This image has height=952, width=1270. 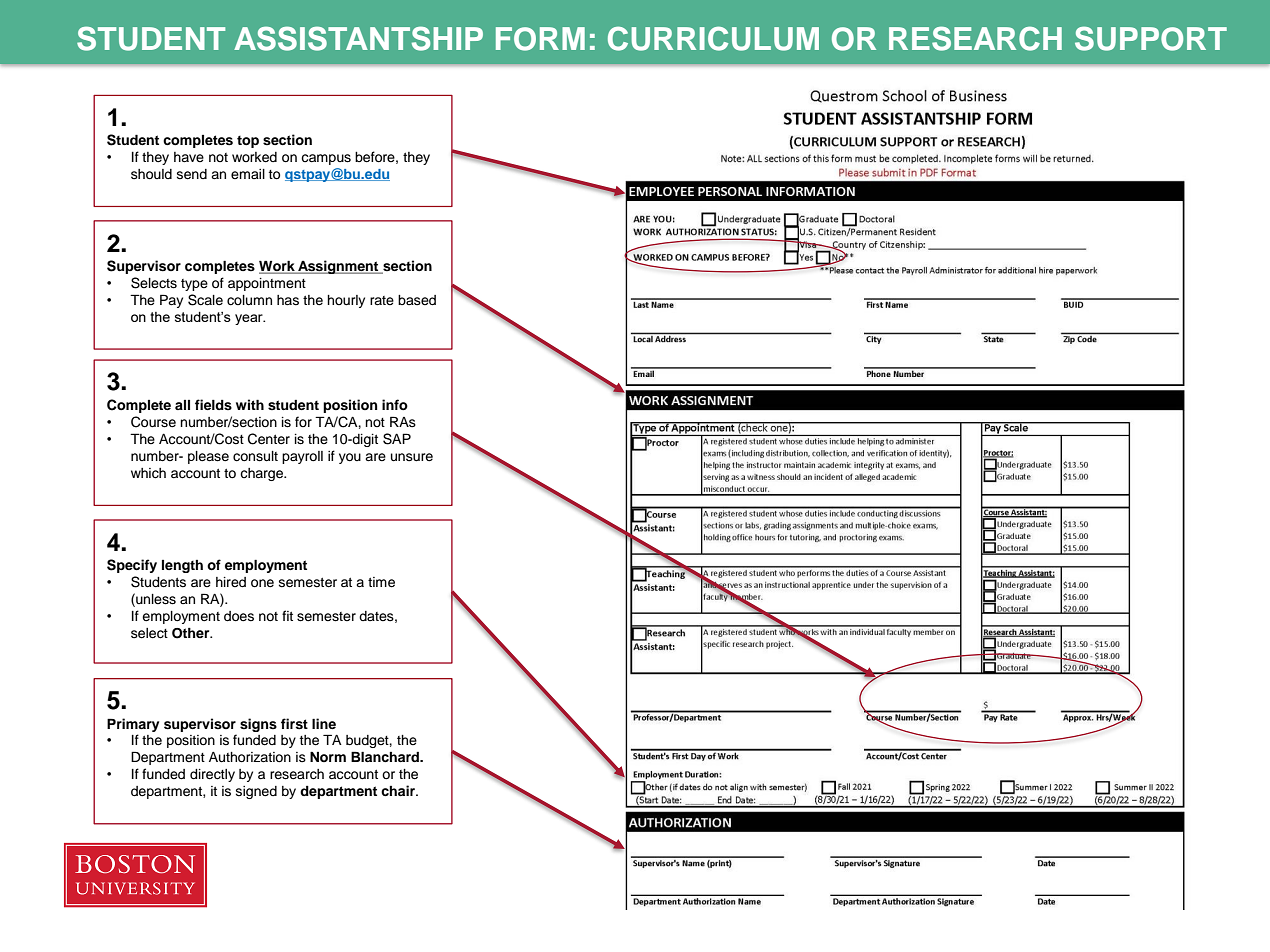 What do you see at coordinates (397, 439) in the image?
I see `SAP` at bounding box center [397, 439].
